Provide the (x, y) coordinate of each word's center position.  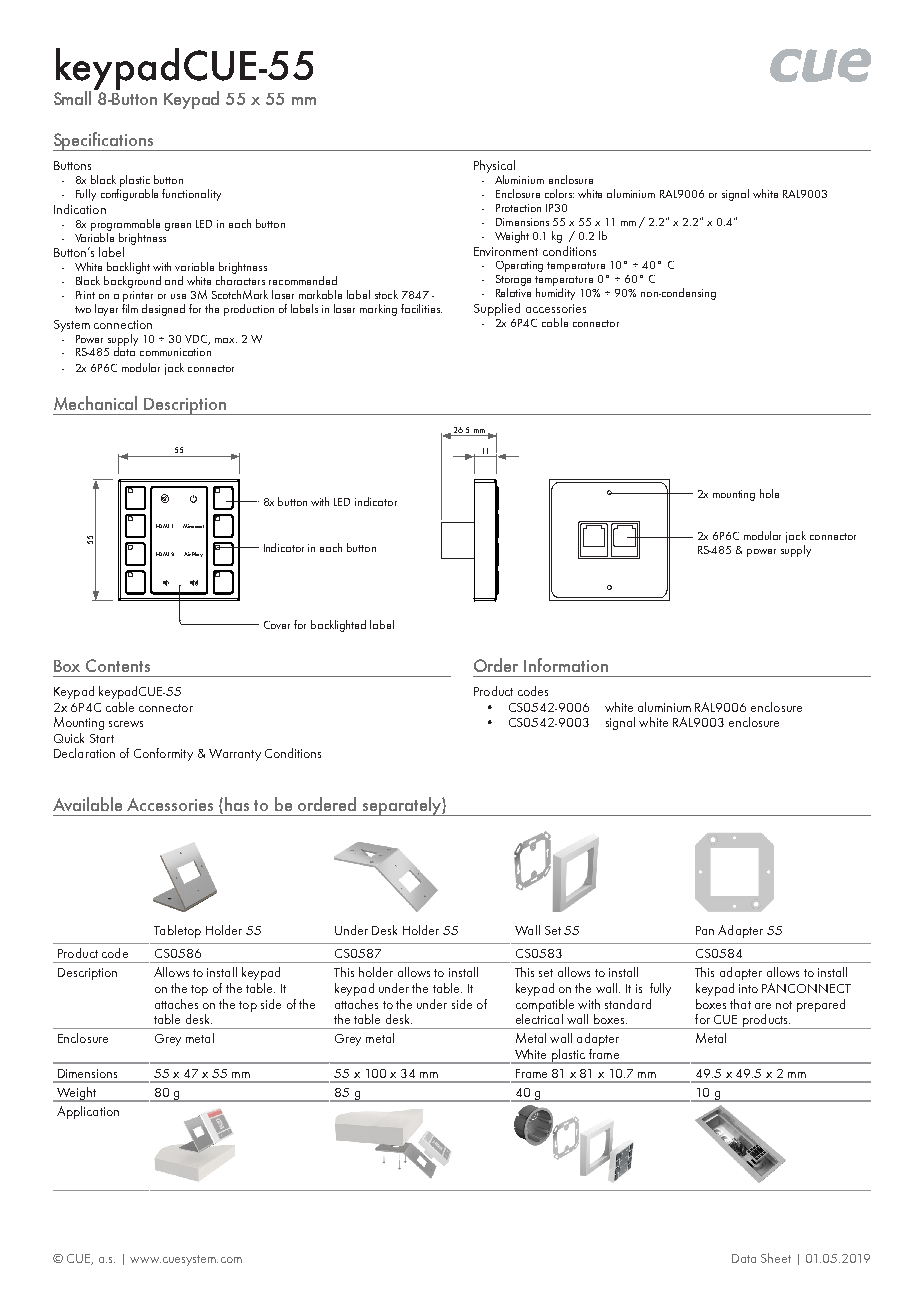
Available (87, 804)
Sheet (776, 1258)
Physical (494, 168)
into (748, 988)
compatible (545, 1005)
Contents (118, 665)
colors (559, 193)
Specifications (104, 141)
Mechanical (95, 403)
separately (402, 806)
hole (769, 493)
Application (88, 1112)
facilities (421, 308)
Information (566, 665)
